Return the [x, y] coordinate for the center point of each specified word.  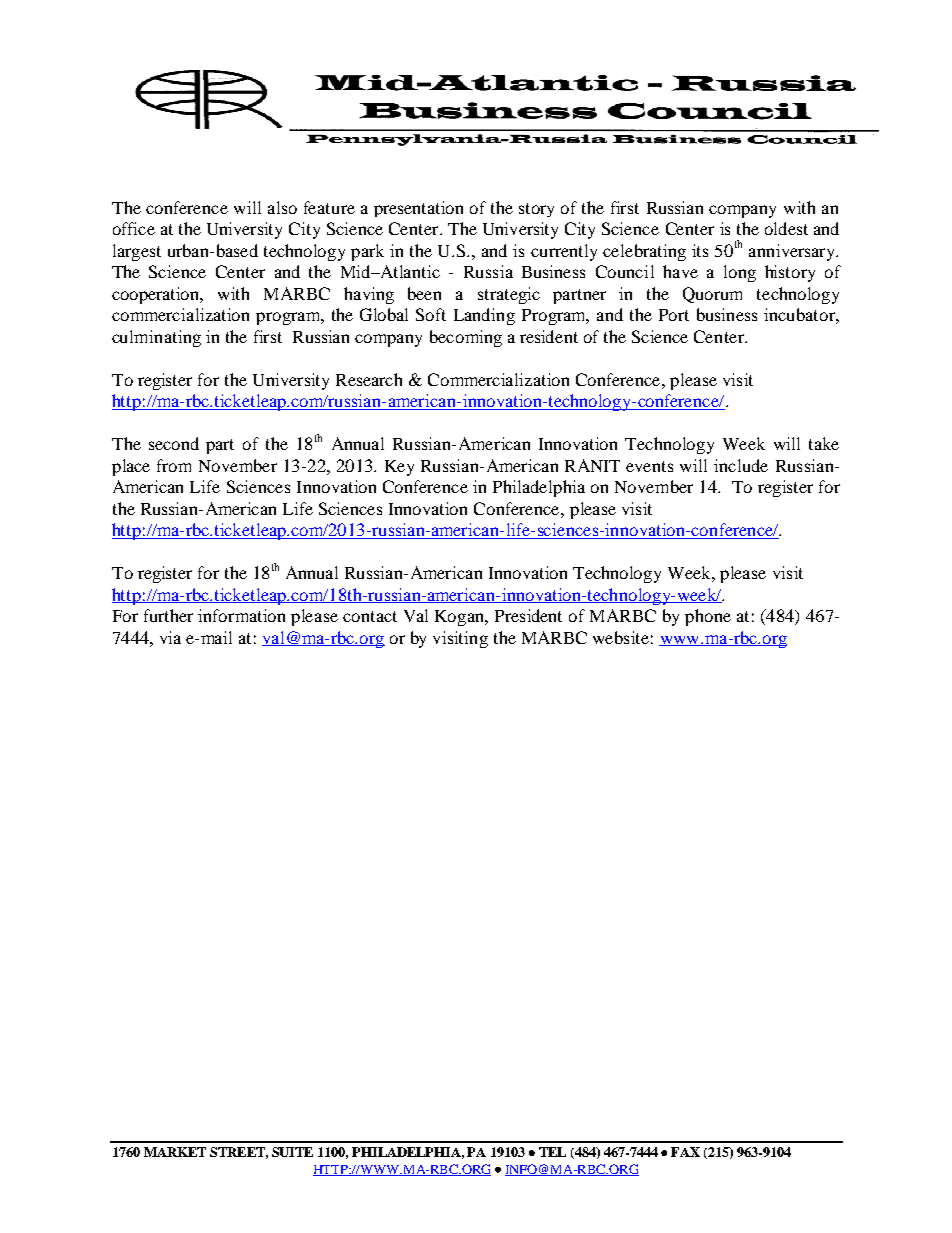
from [174, 465]
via [170, 637]
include [741, 465]
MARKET [175, 1152]
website [621, 637]
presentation [418, 209]
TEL [552, 1152]
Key [399, 468]
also [282, 207]
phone [708, 617]
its [700, 250]
